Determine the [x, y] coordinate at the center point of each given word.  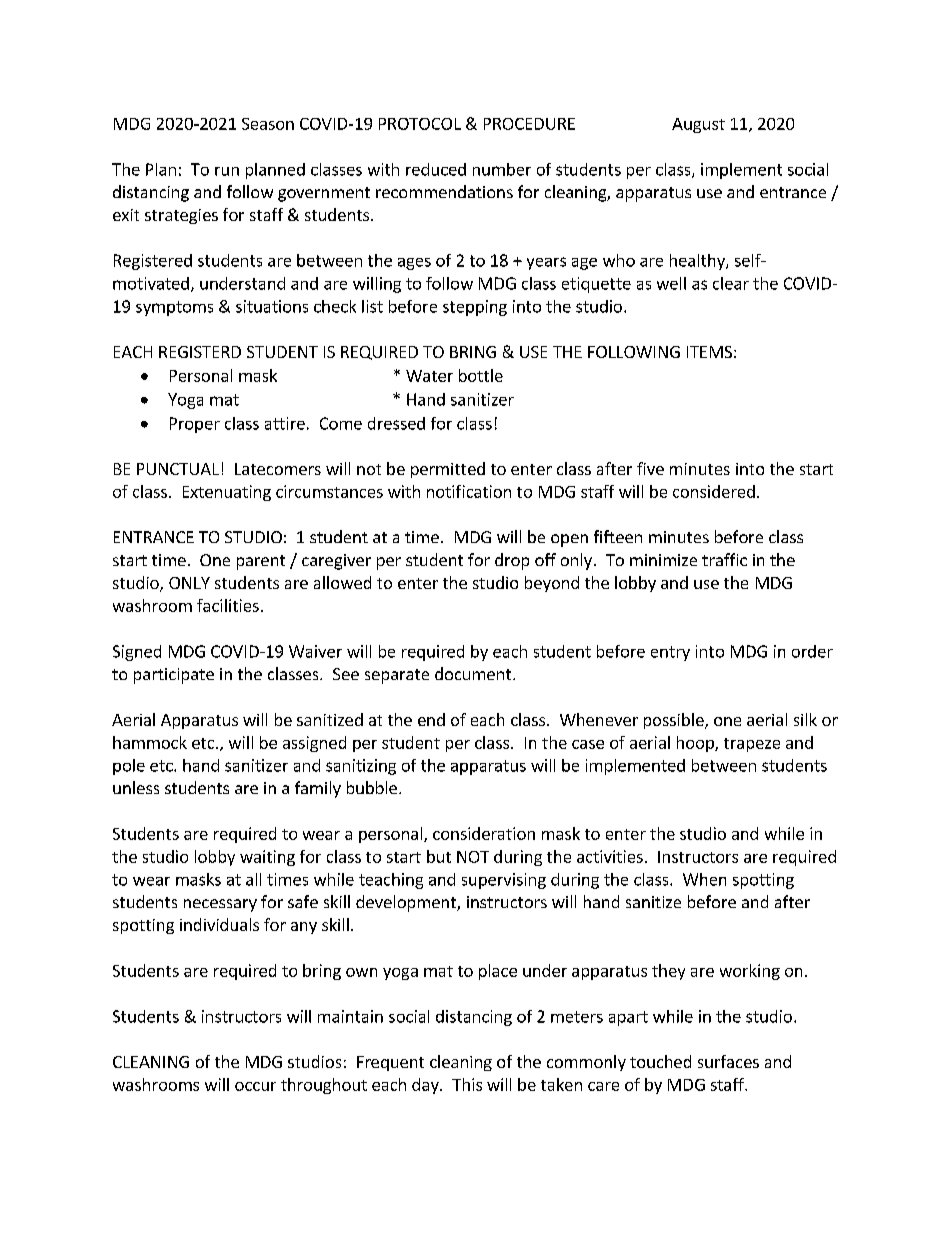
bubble [372, 787]
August [698, 125]
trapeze [752, 745]
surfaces [728, 1061]
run [227, 171]
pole [129, 767]
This [467, 1084]
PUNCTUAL [178, 469]
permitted [448, 470]
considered [714, 491]
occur [255, 1086]
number [502, 169]
